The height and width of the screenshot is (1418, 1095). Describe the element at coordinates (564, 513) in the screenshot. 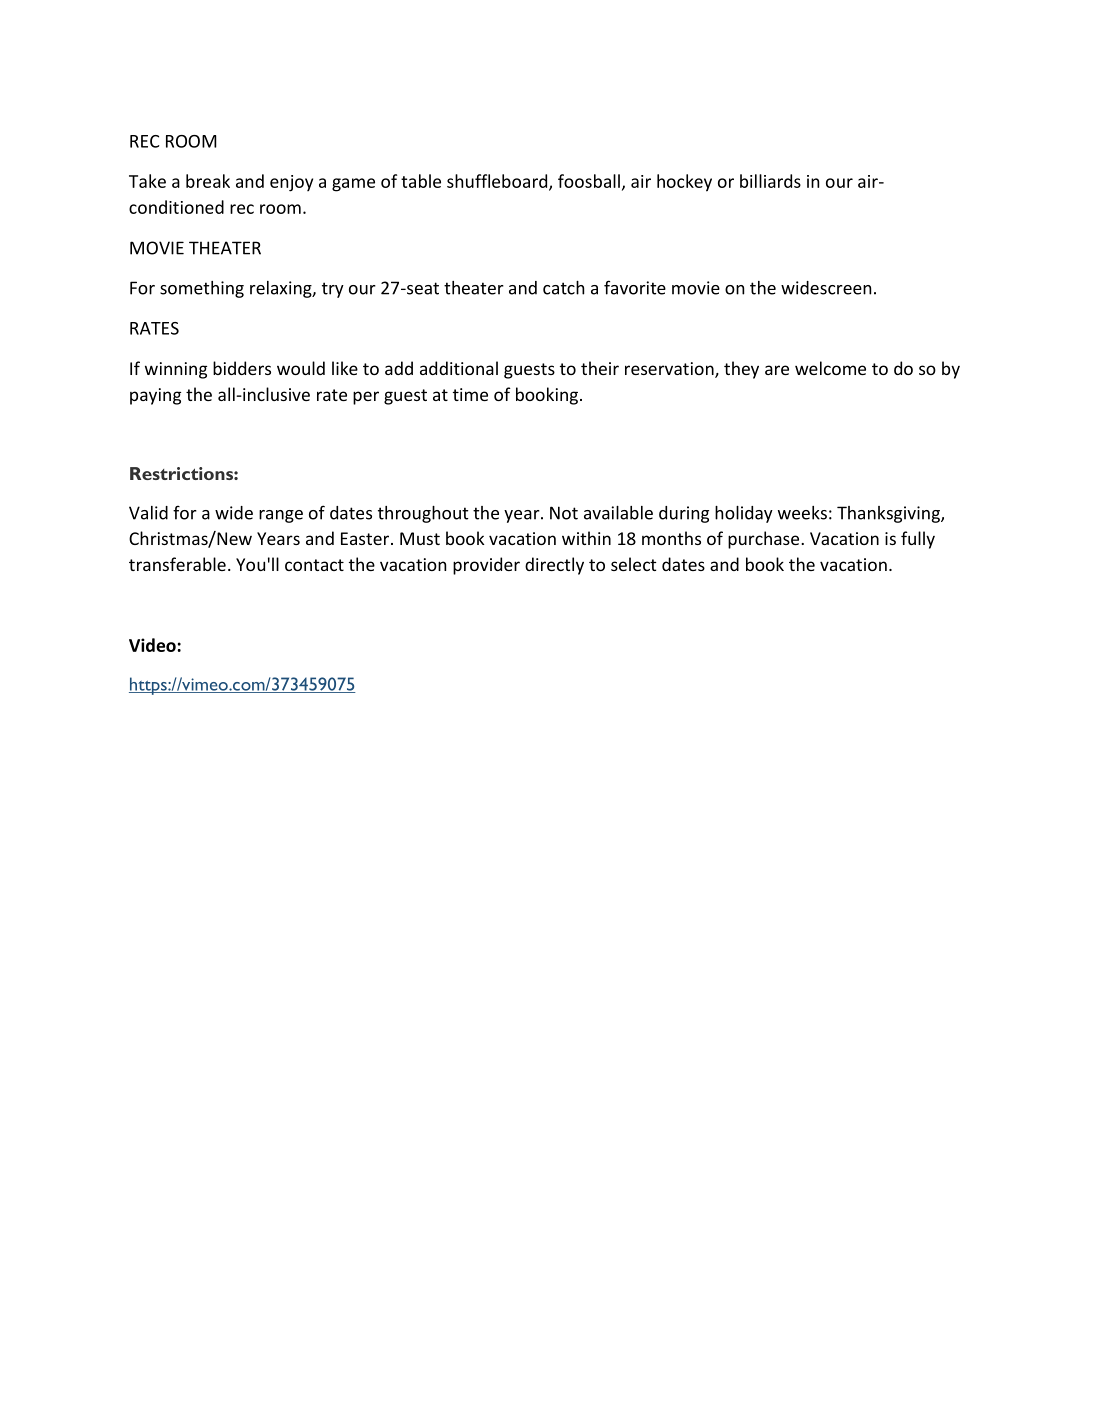

I see `Not` at that location.
